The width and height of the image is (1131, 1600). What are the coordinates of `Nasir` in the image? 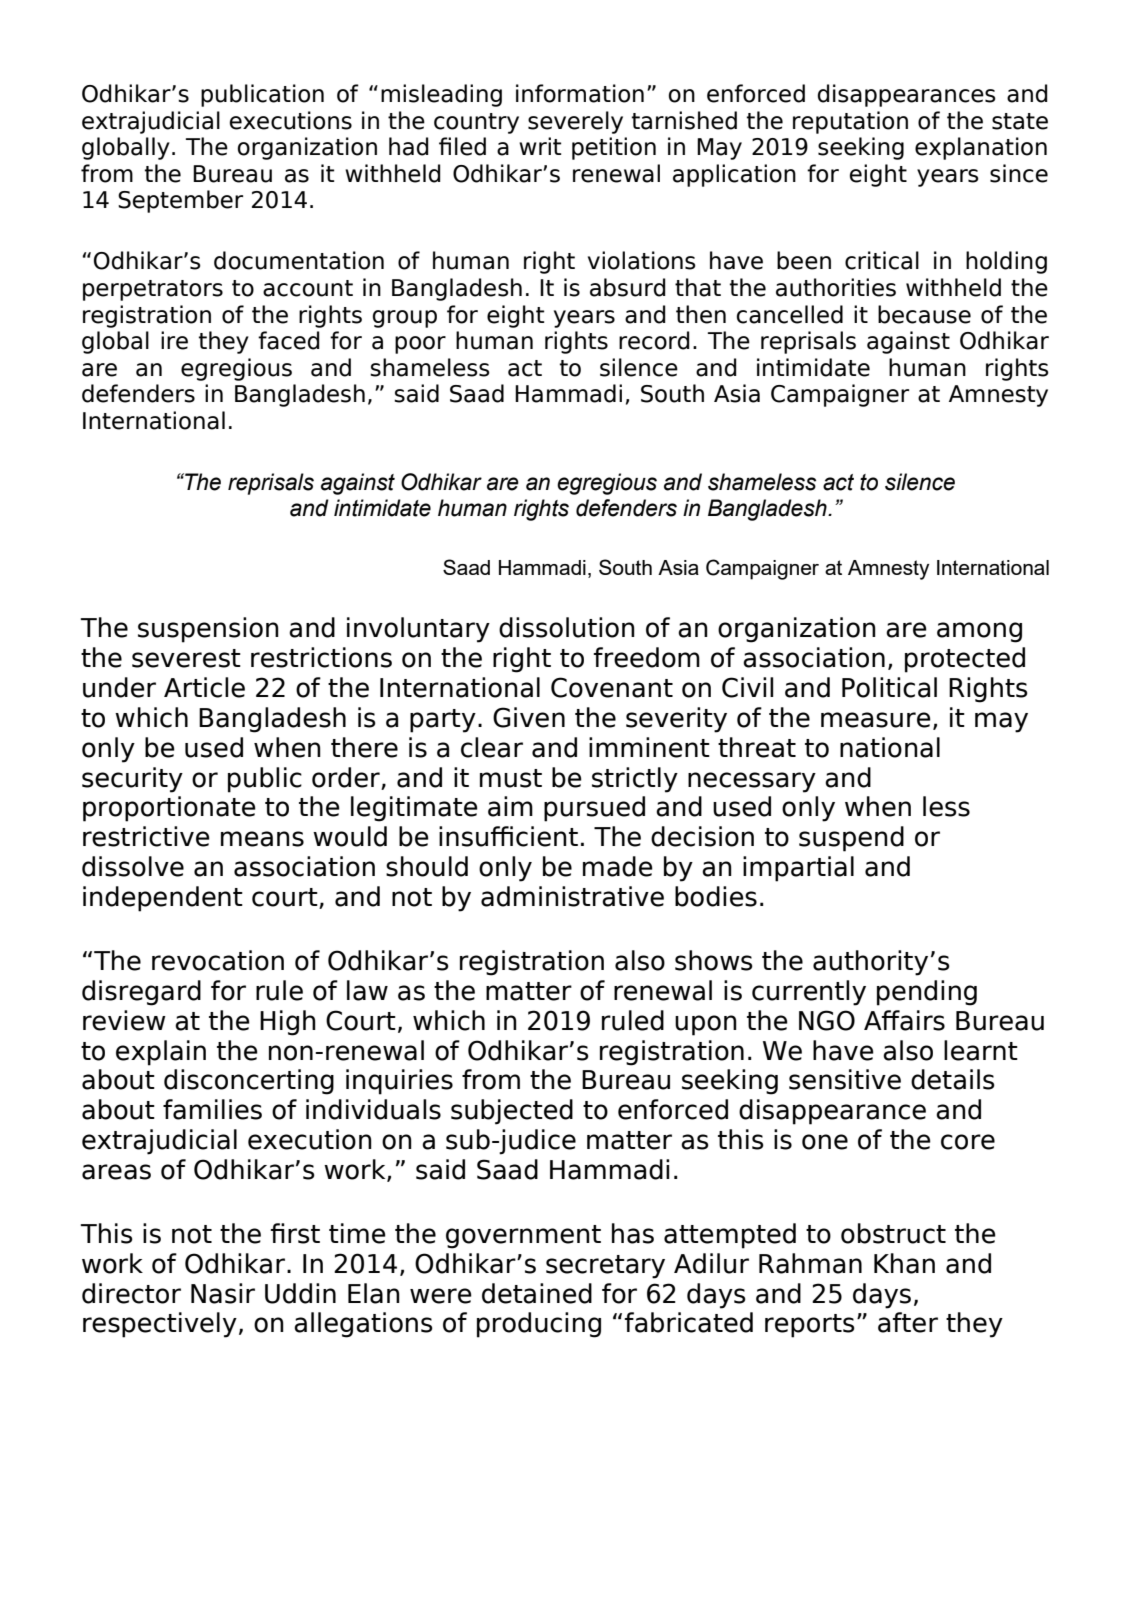 It's located at (223, 1293).
